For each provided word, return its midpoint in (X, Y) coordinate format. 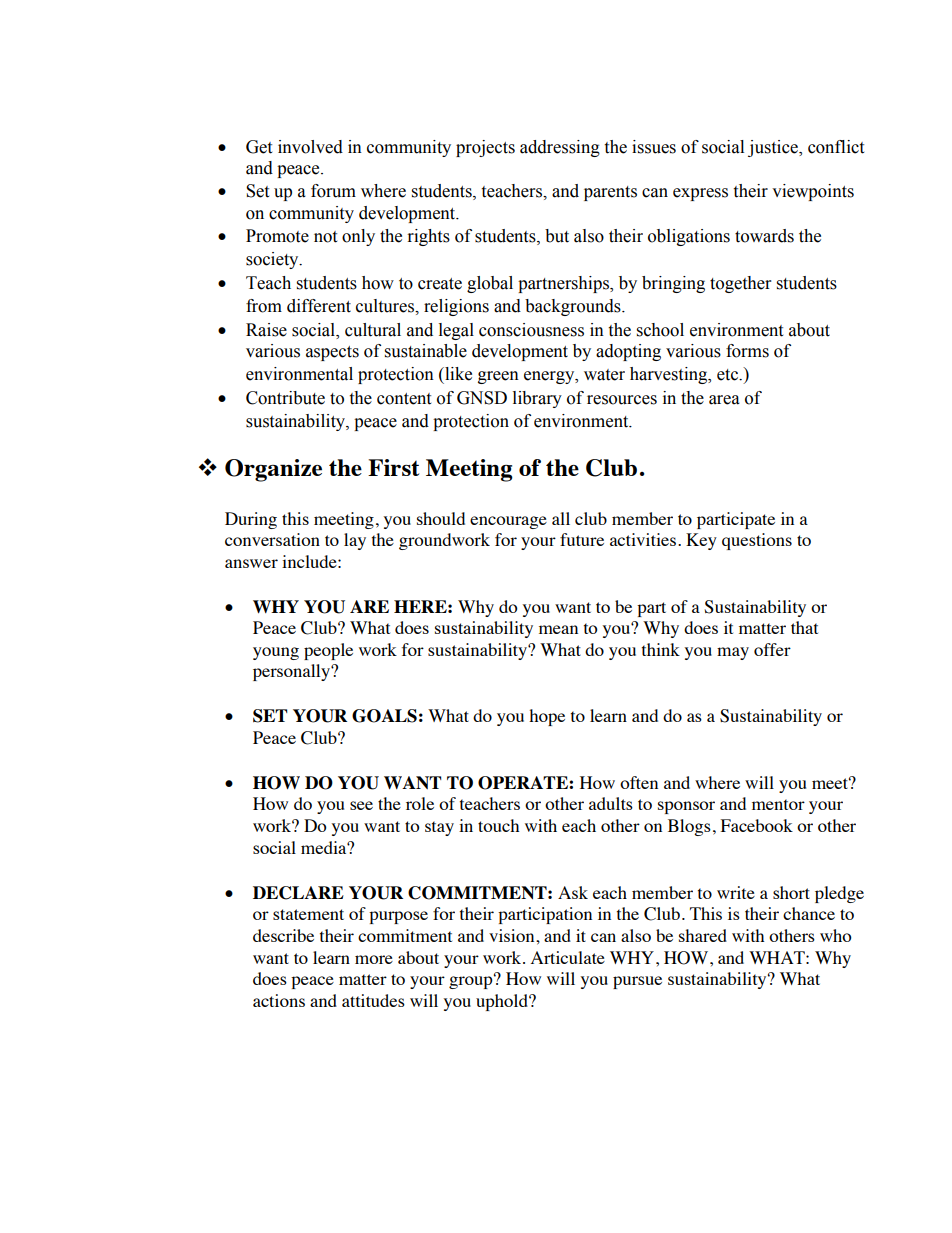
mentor (778, 804)
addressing (560, 148)
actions (279, 1000)
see (361, 805)
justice (774, 148)
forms (747, 351)
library (537, 399)
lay (355, 541)
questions (757, 541)
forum (333, 191)
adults (611, 803)
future (582, 539)
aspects (332, 353)
